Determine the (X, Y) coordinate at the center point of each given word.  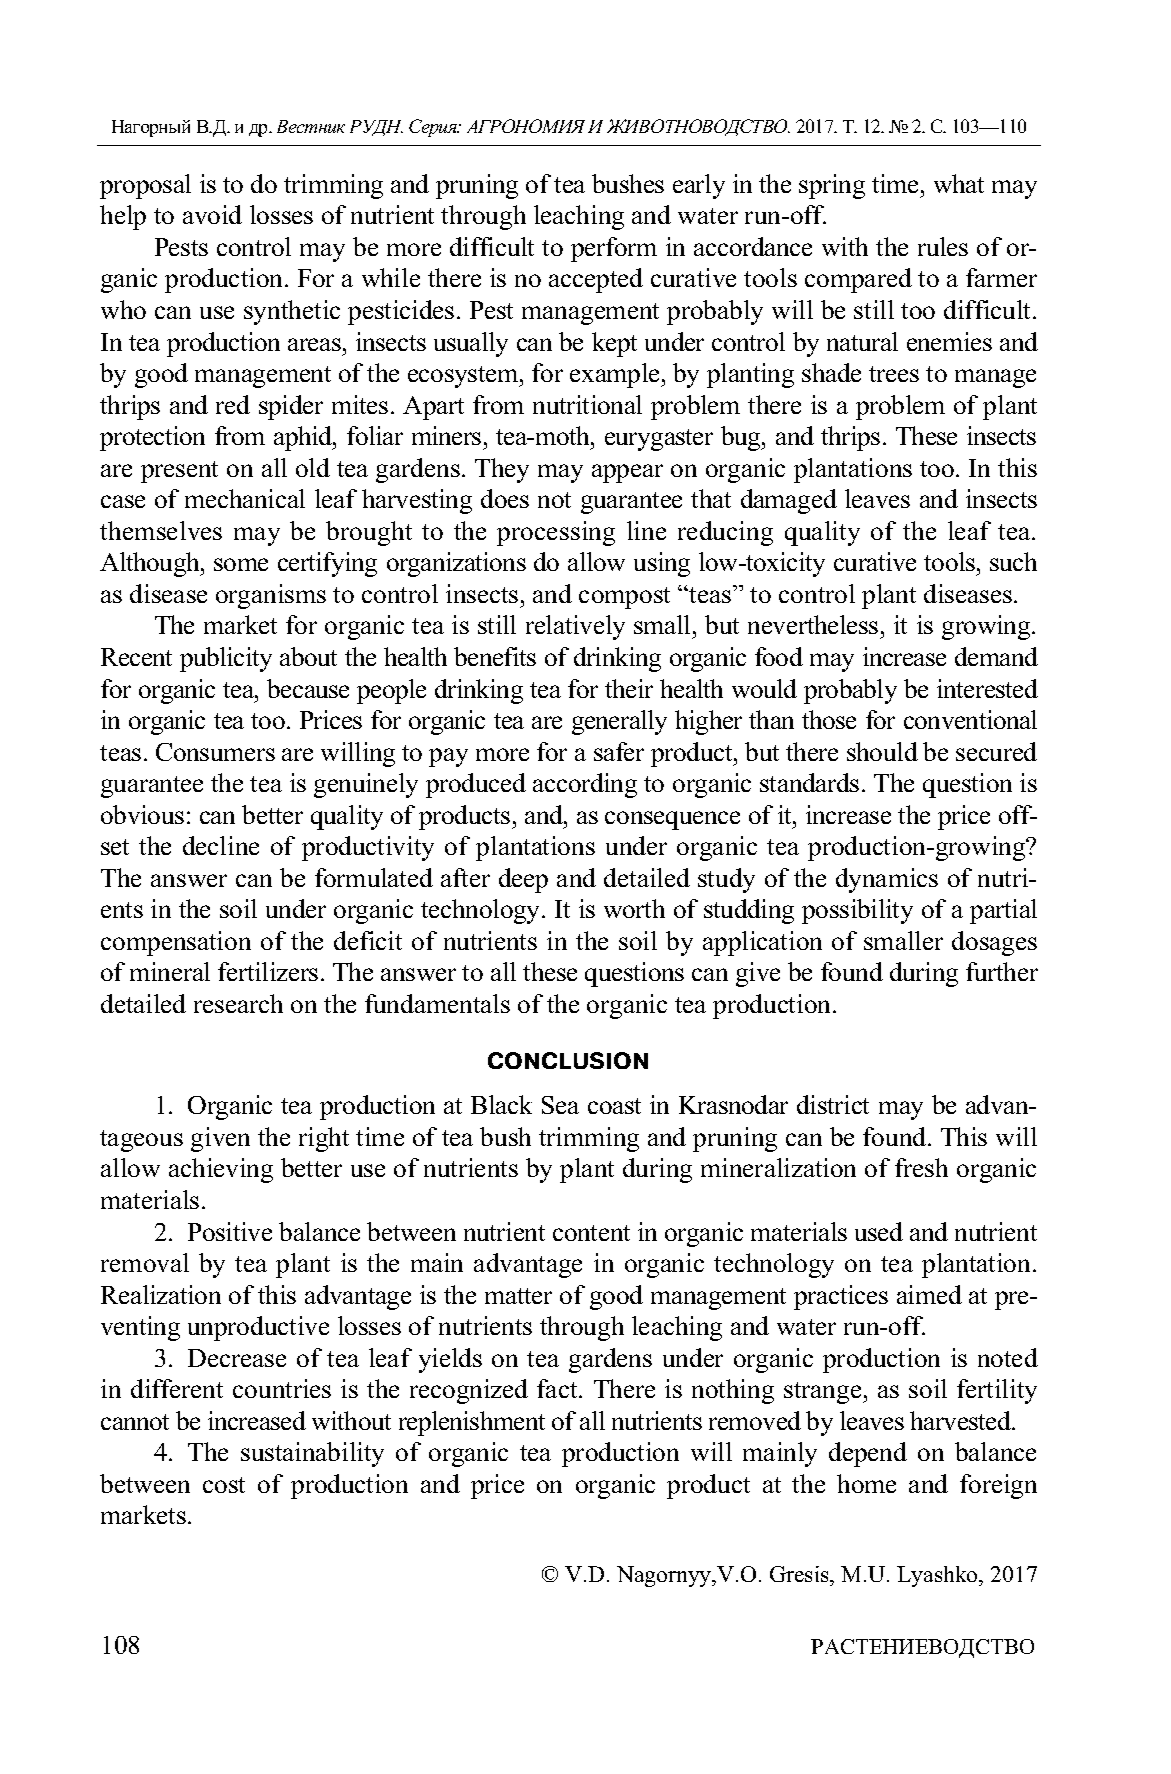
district (833, 1104)
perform (614, 249)
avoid (212, 214)
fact (558, 1388)
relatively (575, 627)
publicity (226, 659)
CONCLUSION (568, 1060)
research (238, 1003)
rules (943, 246)
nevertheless (813, 624)
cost (224, 1485)
